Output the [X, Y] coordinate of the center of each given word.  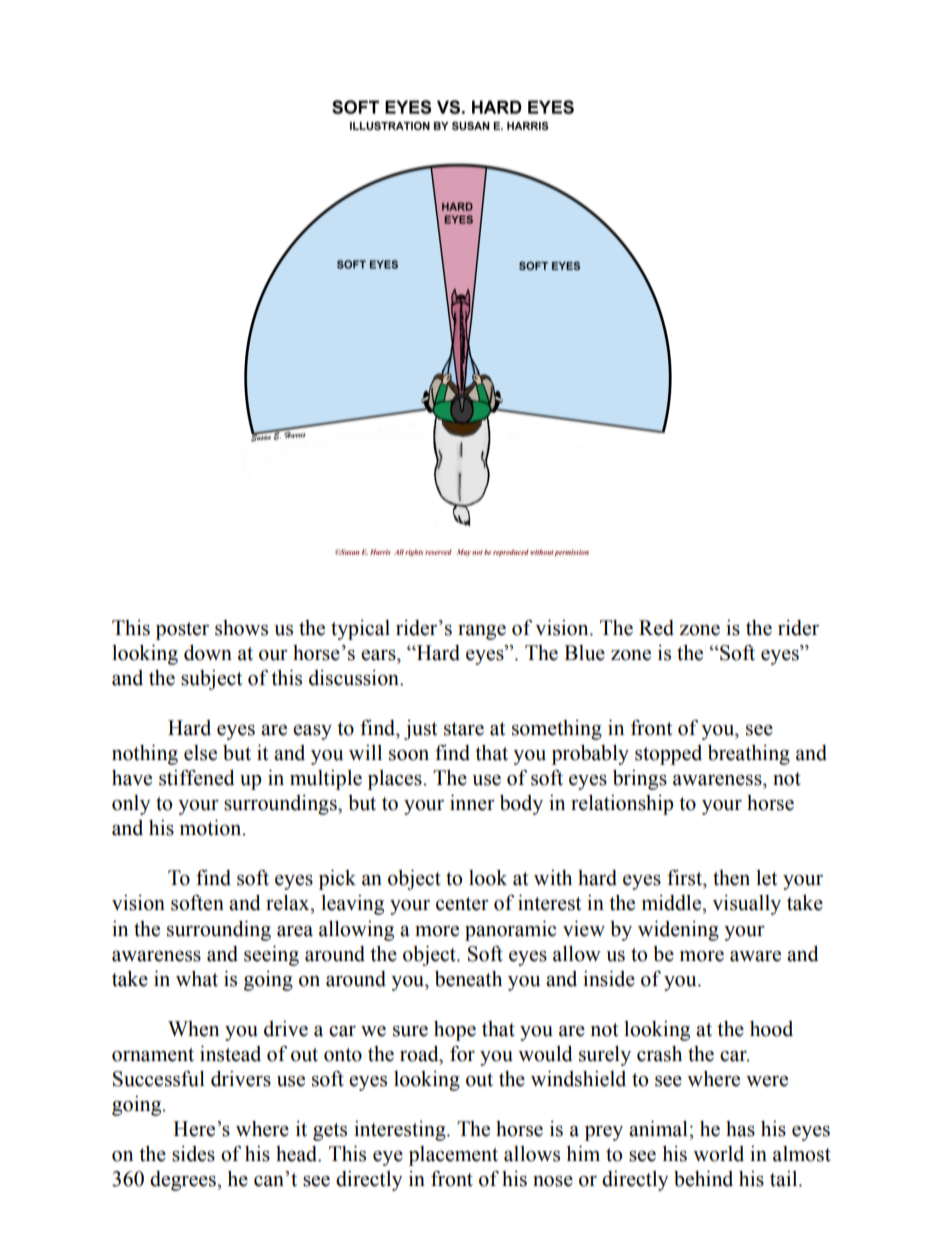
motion [212, 828]
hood [771, 1029]
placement [453, 1156]
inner [472, 803]
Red [656, 628]
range [482, 632]
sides [193, 1154]
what [197, 979]
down [208, 653]
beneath [468, 979]
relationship [622, 805]
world [718, 1154]
